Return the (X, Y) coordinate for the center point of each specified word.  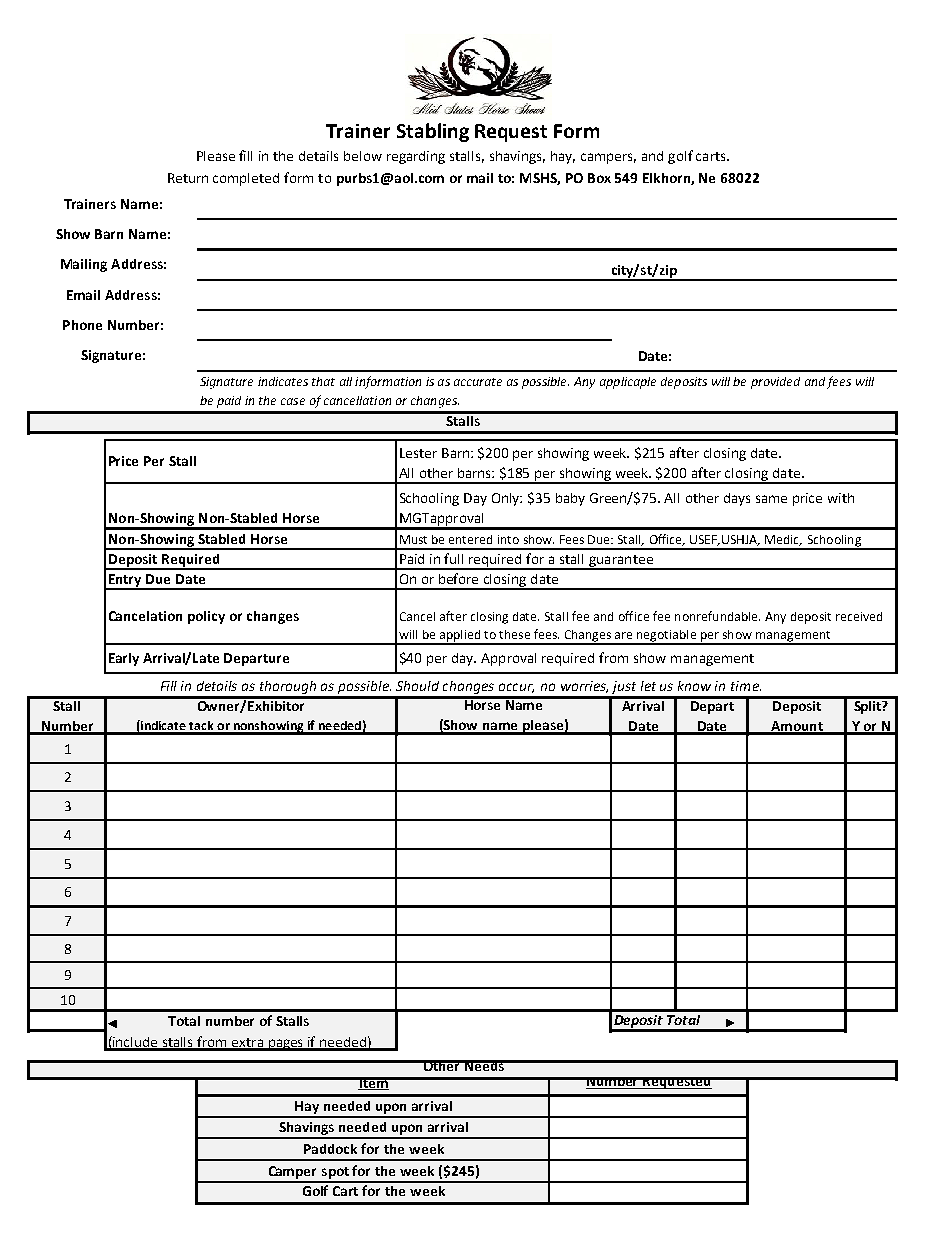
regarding (416, 157)
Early (124, 659)
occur (516, 688)
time (746, 686)
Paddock (330, 1149)
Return (188, 178)
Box (599, 178)
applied (459, 637)
